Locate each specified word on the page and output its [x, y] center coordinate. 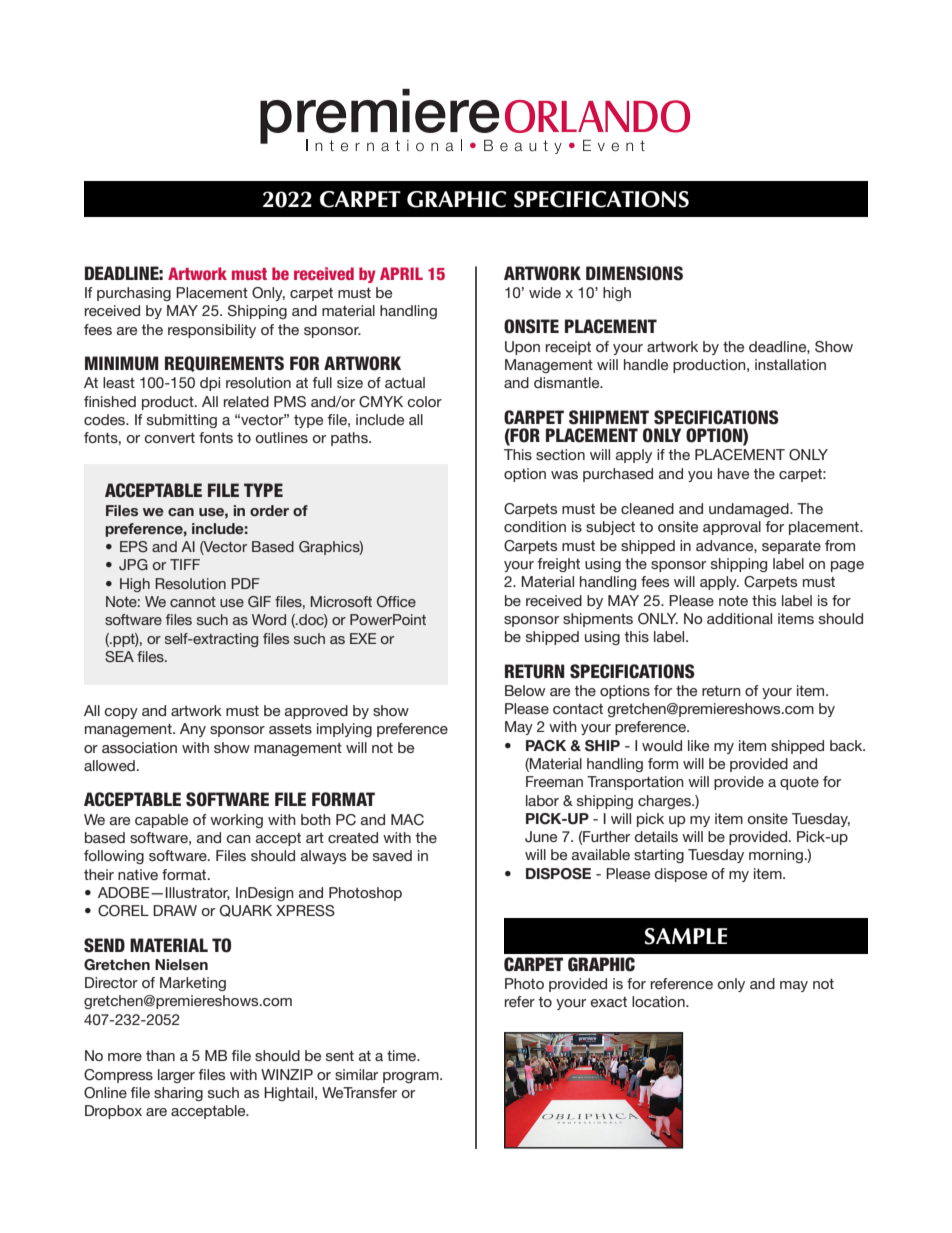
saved [392, 855]
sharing [178, 1094]
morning [776, 856]
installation [790, 364]
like [698, 745]
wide [545, 292]
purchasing [134, 294]
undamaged [750, 510]
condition [535, 526]
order [269, 510]
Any [193, 730]
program [412, 1077]
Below [525, 690]
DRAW [175, 910]
